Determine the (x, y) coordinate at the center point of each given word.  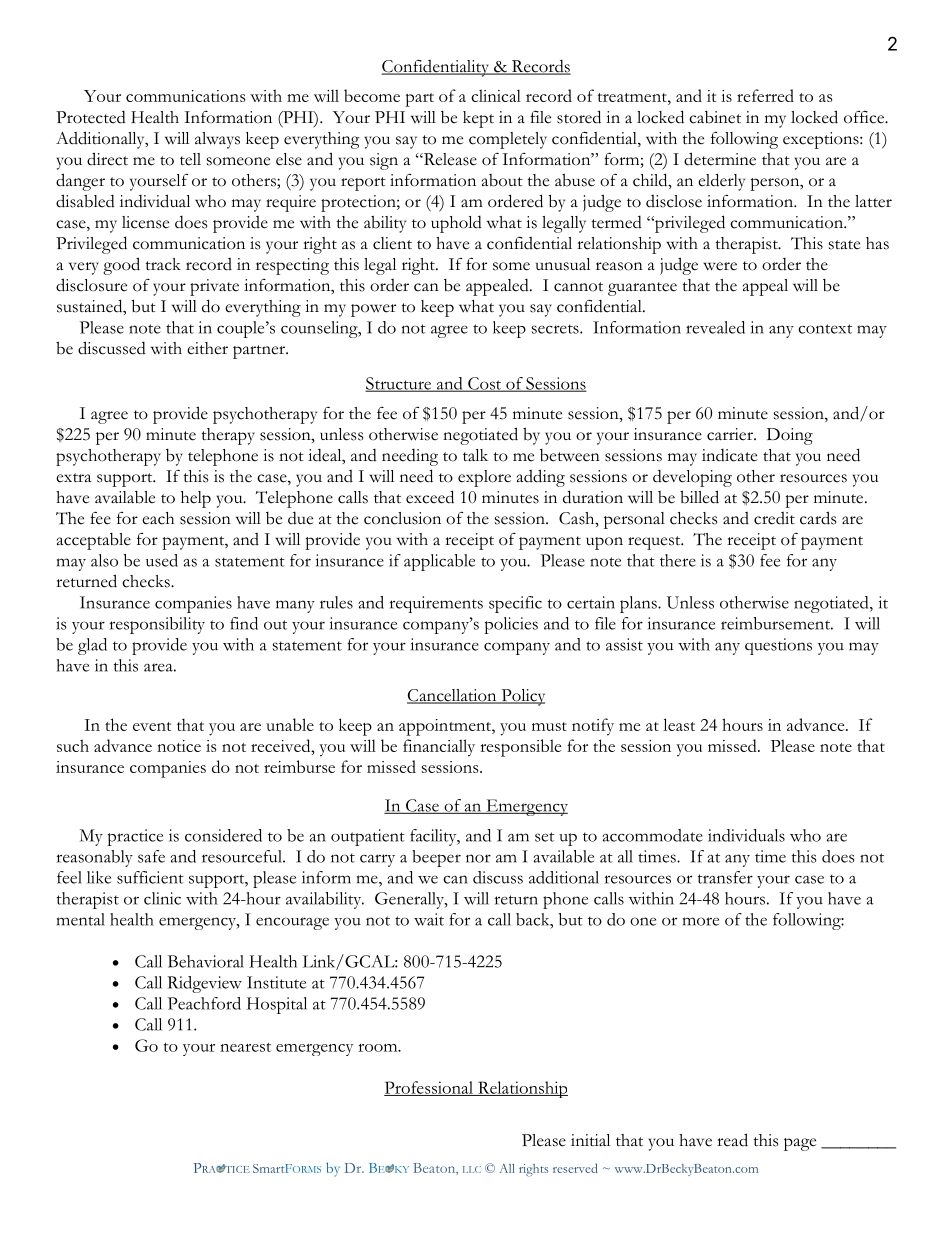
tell (190, 159)
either (207, 348)
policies (511, 625)
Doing (790, 436)
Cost (485, 384)
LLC (472, 1169)
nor (478, 858)
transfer (725, 877)
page (800, 1144)
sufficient (150, 877)
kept (478, 119)
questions (778, 646)
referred (765, 95)
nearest (245, 1047)
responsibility (157, 625)
